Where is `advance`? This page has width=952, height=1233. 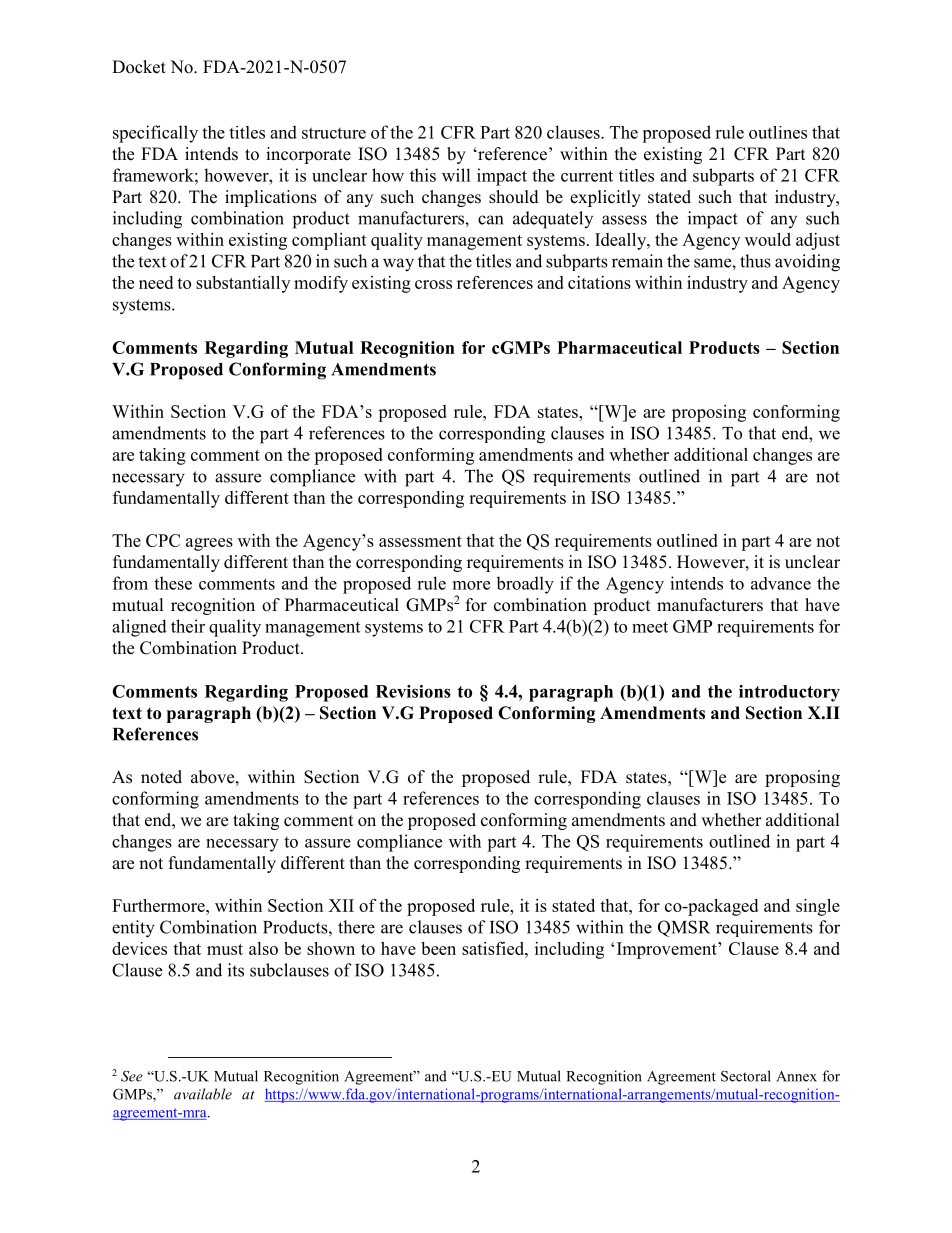
advance is located at coordinates (781, 583).
